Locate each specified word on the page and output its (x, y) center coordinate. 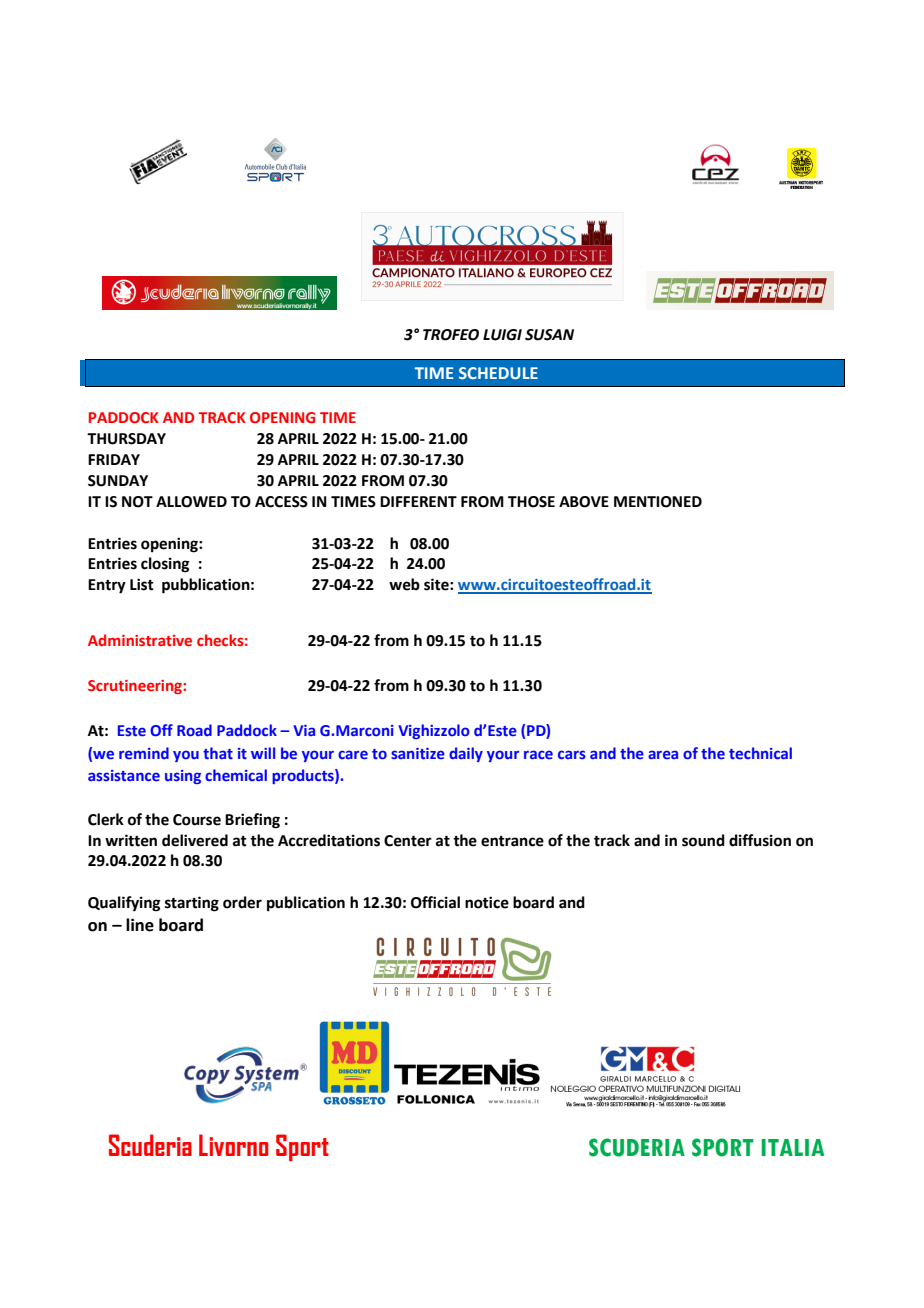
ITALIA (792, 1147)
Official (435, 902)
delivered (195, 840)
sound (703, 840)
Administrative (140, 640)
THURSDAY (126, 439)
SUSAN (549, 335)
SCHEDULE (498, 373)
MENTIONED (658, 502)
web (404, 584)
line (140, 925)
